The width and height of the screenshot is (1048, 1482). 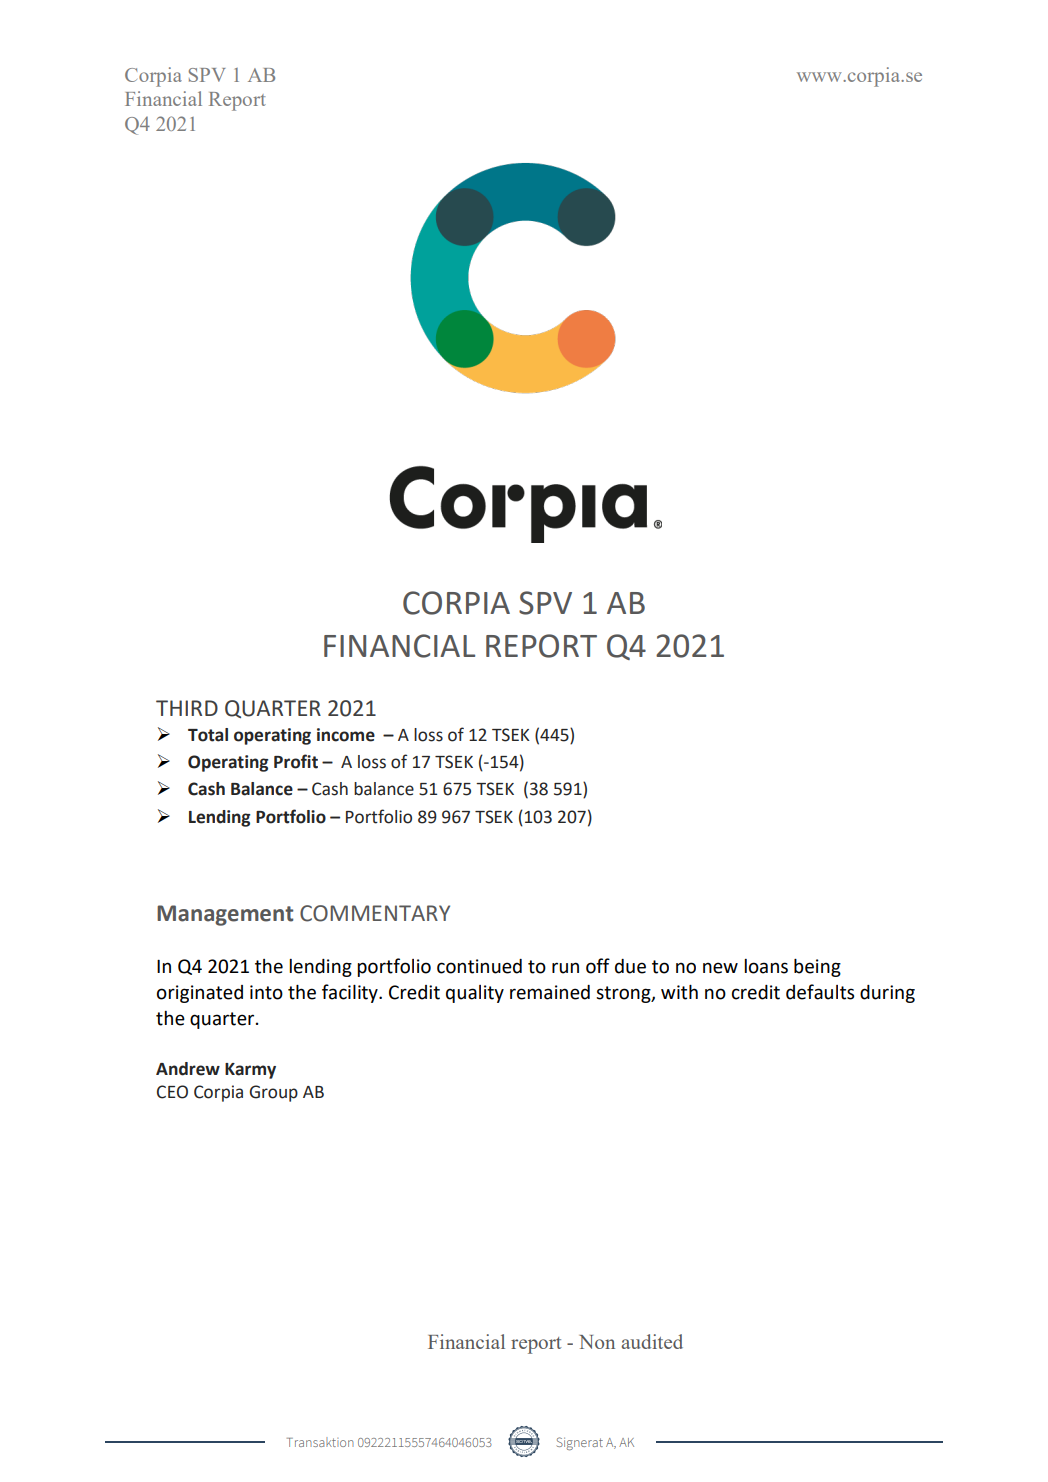 I want to click on Total, so click(x=208, y=735).
